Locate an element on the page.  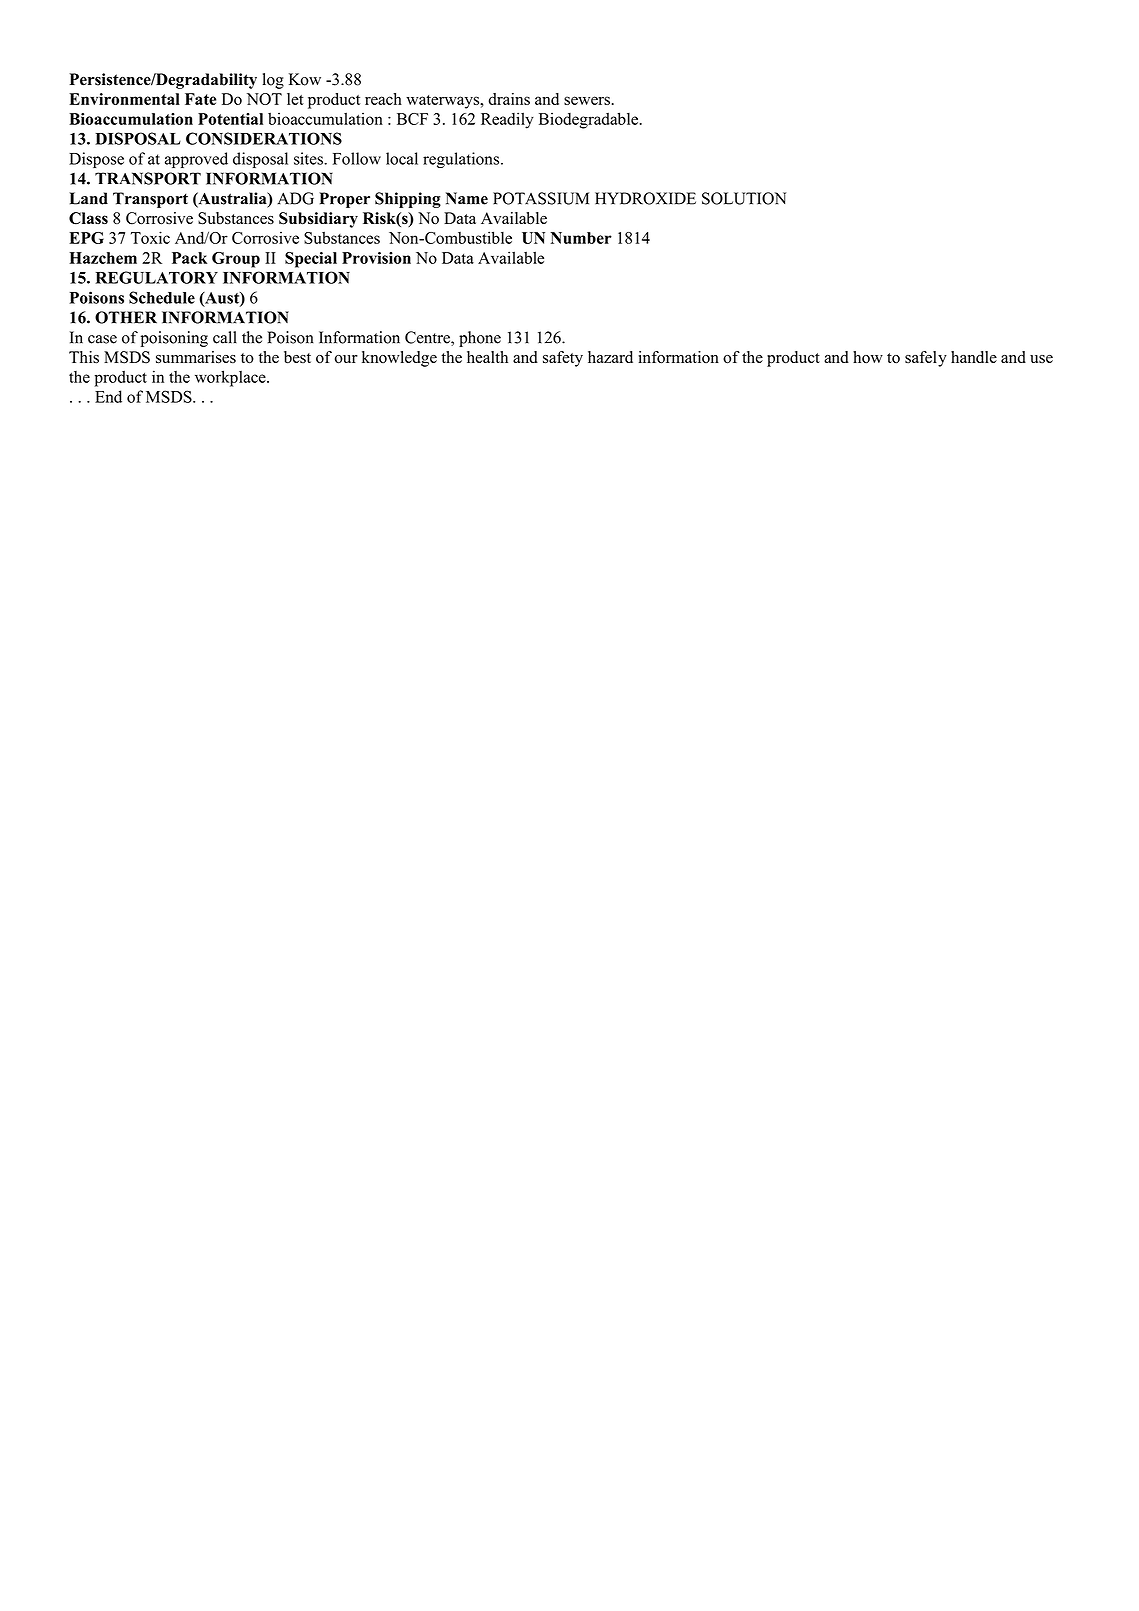
Fate is located at coordinates (200, 99).
